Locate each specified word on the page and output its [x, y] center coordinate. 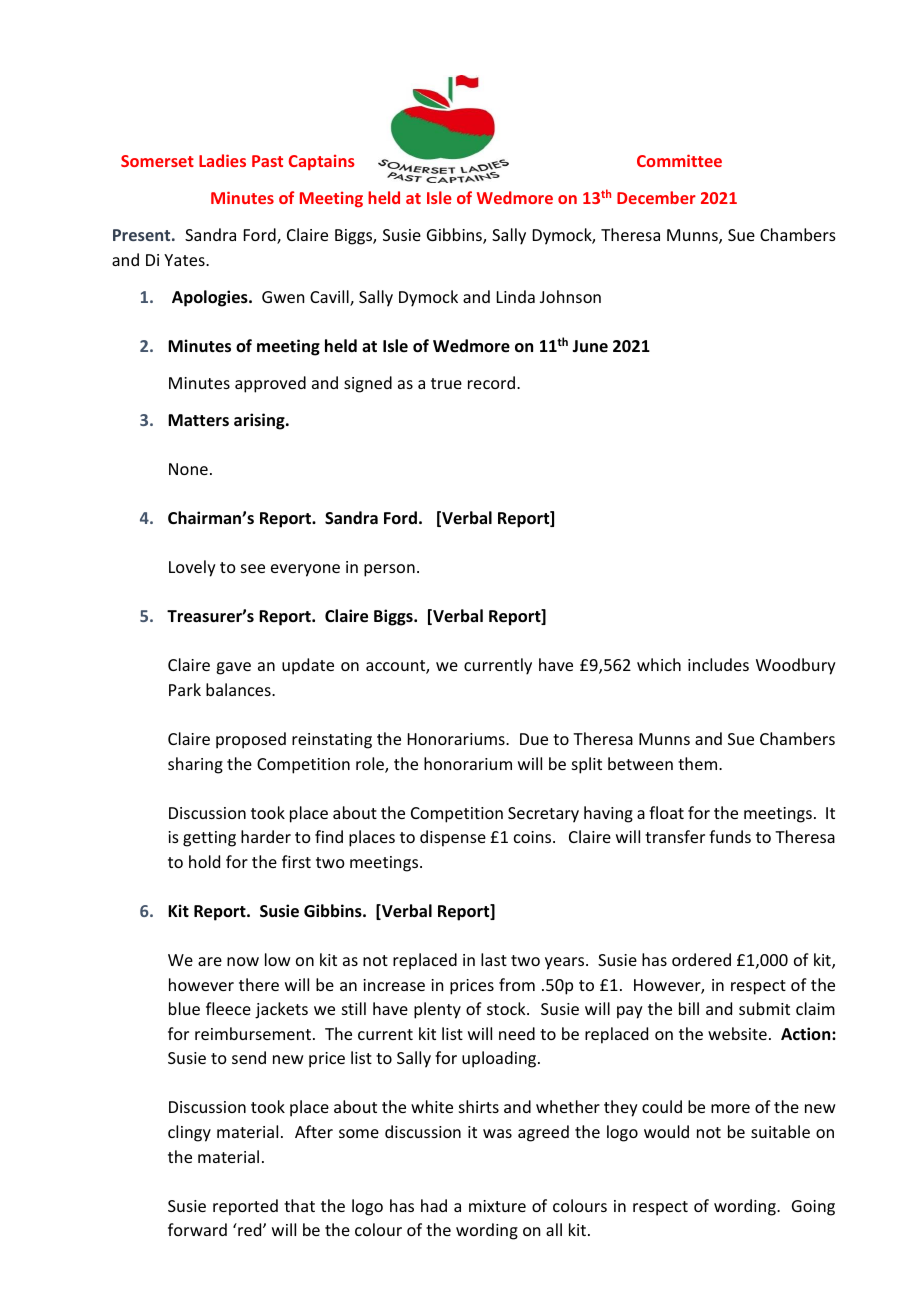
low [278, 959]
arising [260, 421]
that [299, 1205]
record [491, 382]
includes [718, 664]
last [494, 959]
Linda [516, 296]
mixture [497, 1206]
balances [239, 689]
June [590, 346]
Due [534, 739]
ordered [701, 959]
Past [267, 161]
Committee [679, 160]
